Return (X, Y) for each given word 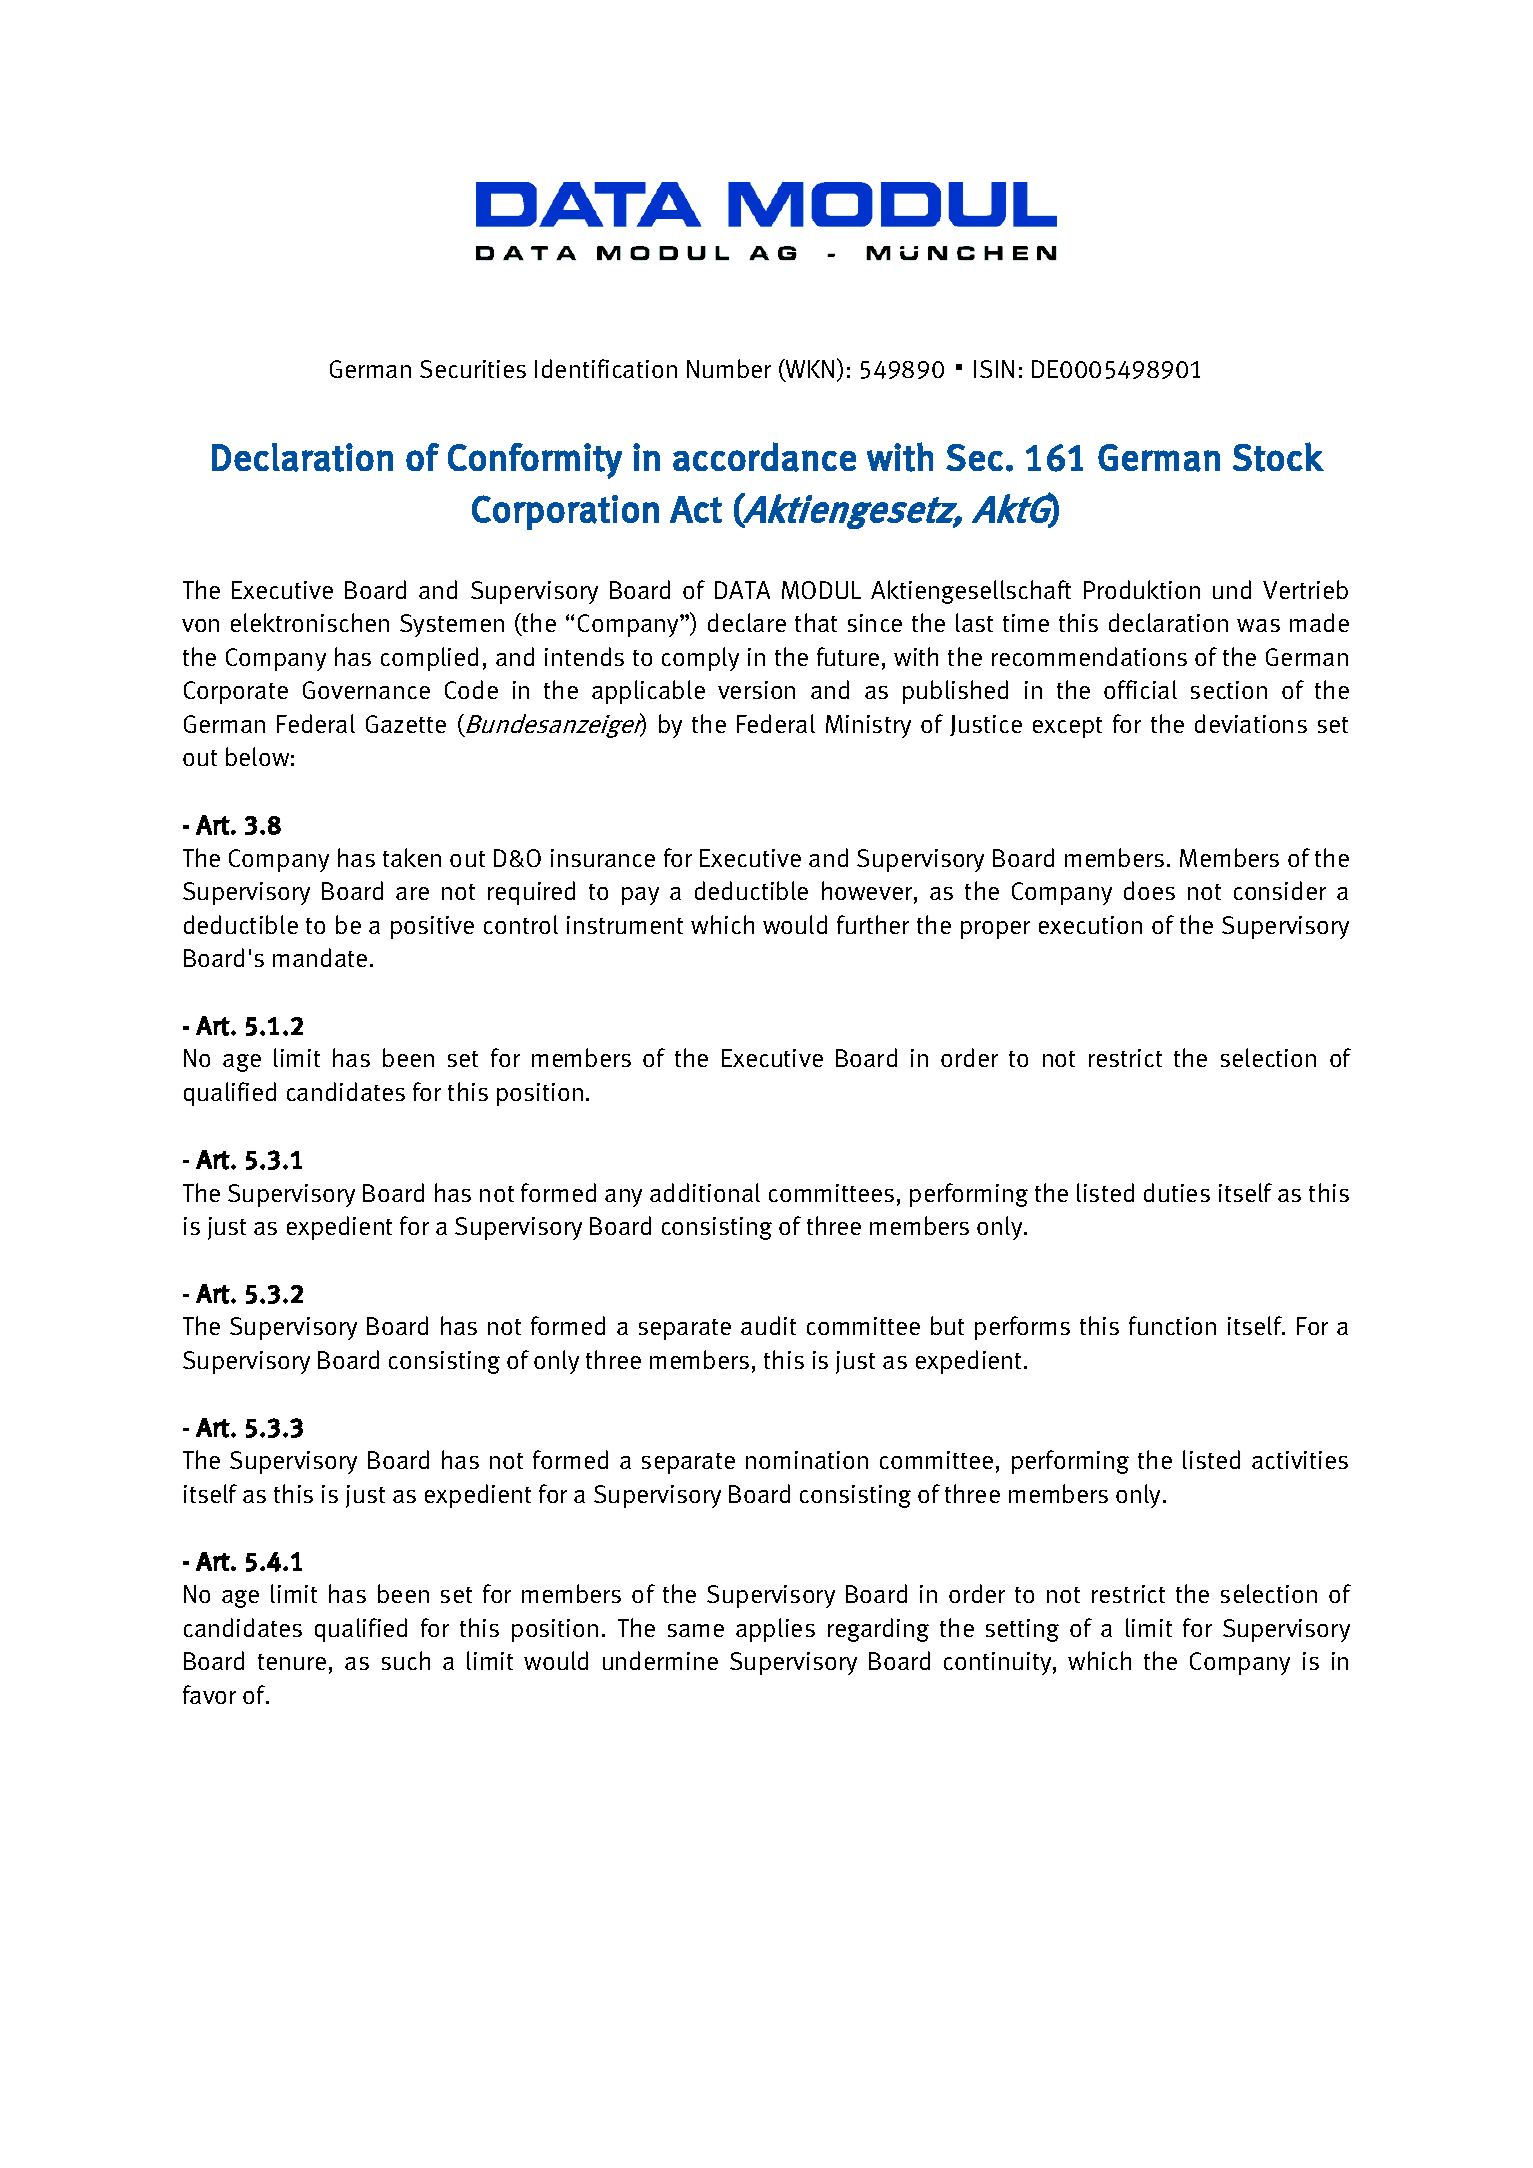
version (756, 690)
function (1172, 1325)
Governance (366, 690)
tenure (292, 1662)
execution (1090, 925)
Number (729, 368)
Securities (473, 369)
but (947, 1325)
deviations (1251, 723)
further (873, 924)
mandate (320, 957)
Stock (1278, 457)
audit (768, 1325)
